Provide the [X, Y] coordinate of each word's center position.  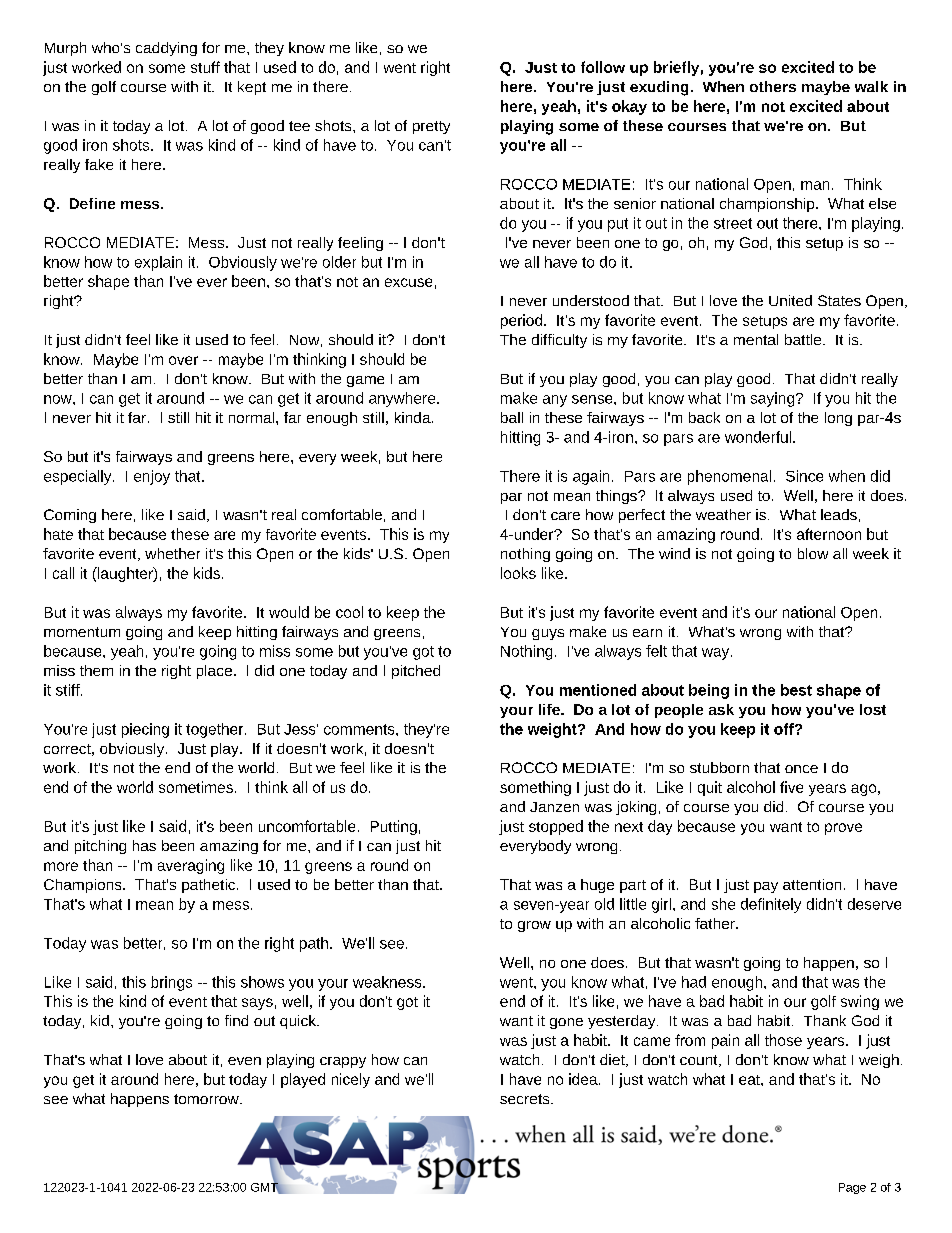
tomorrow [207, 1099]
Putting [394, 827]
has [144, 845]
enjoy [152, 477]
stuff [205, 67]
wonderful [758, 437]
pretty [431, 127]
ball [512, 417]
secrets [526, 1099]
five [791, 787]
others [773, 86]
